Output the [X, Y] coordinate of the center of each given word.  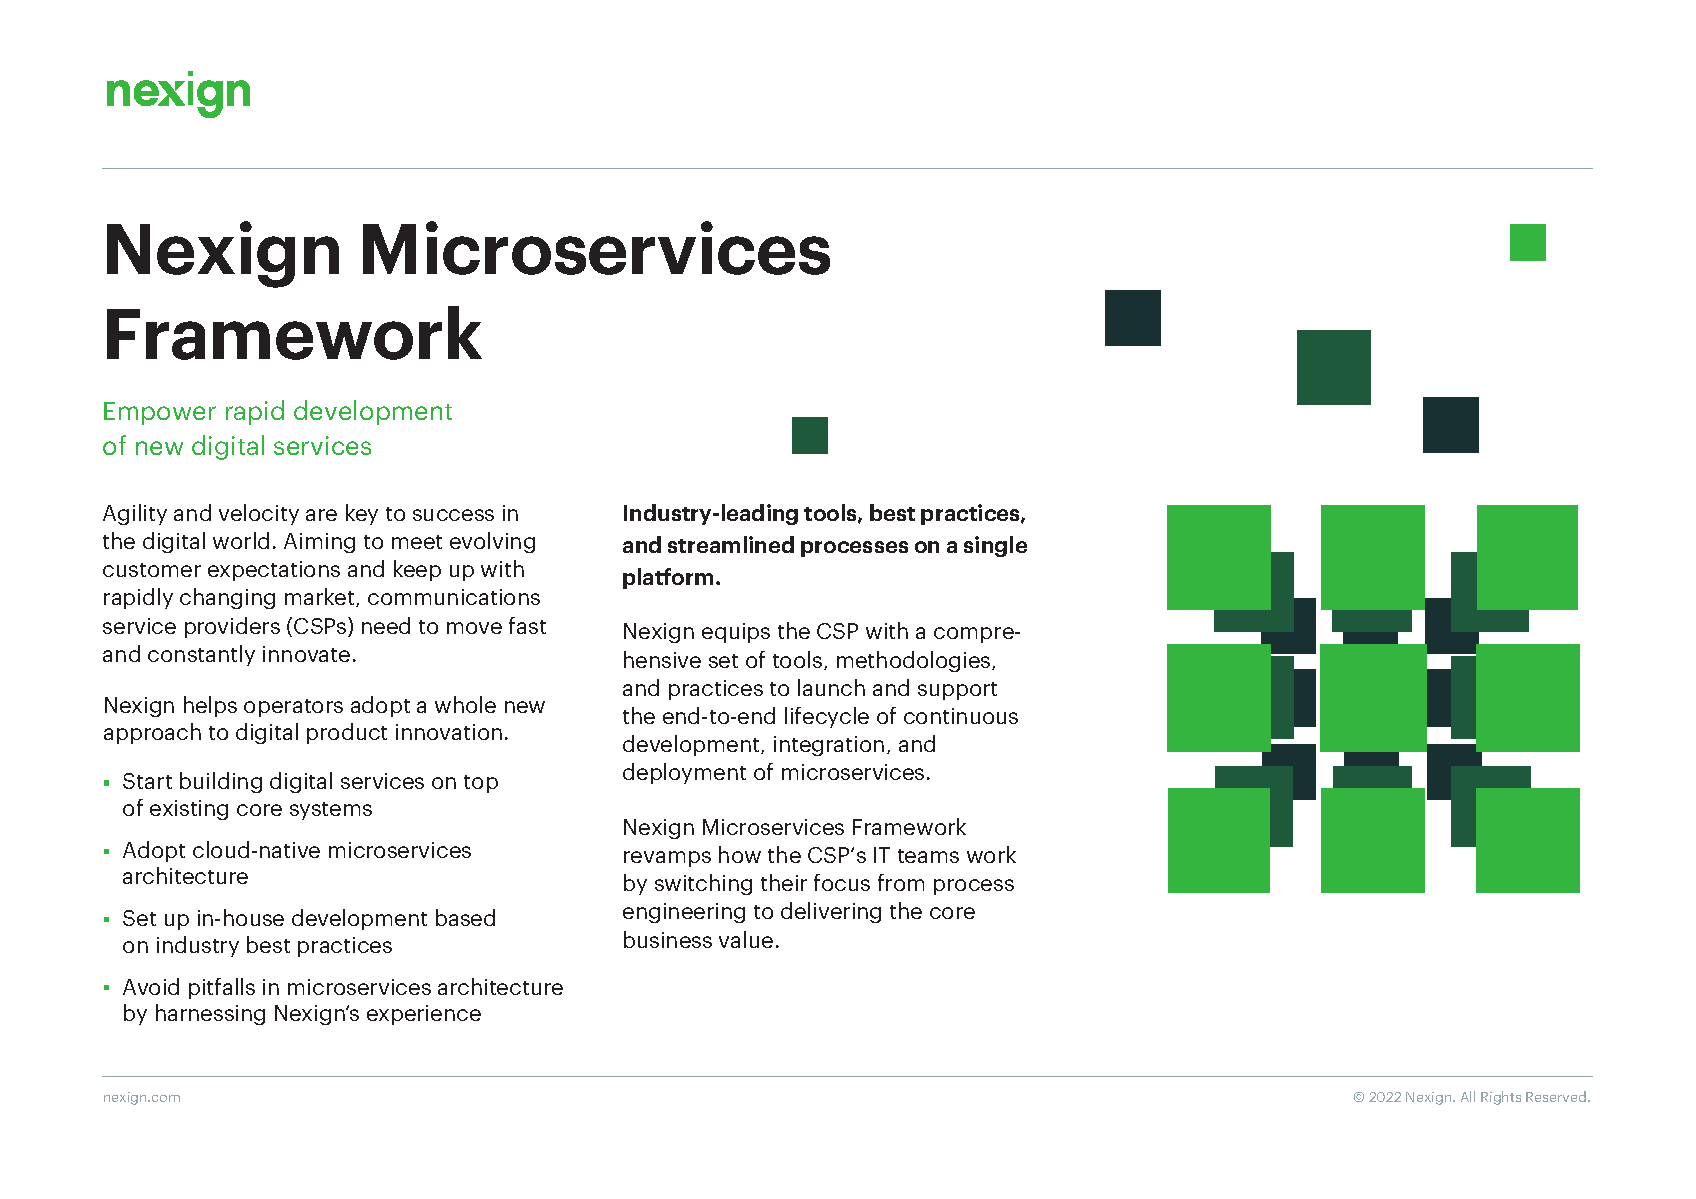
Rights [1501, 1098]
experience [424, 1015]
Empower [160, 413]
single [995, 546]
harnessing [210, 1014]
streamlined [731, 544]
